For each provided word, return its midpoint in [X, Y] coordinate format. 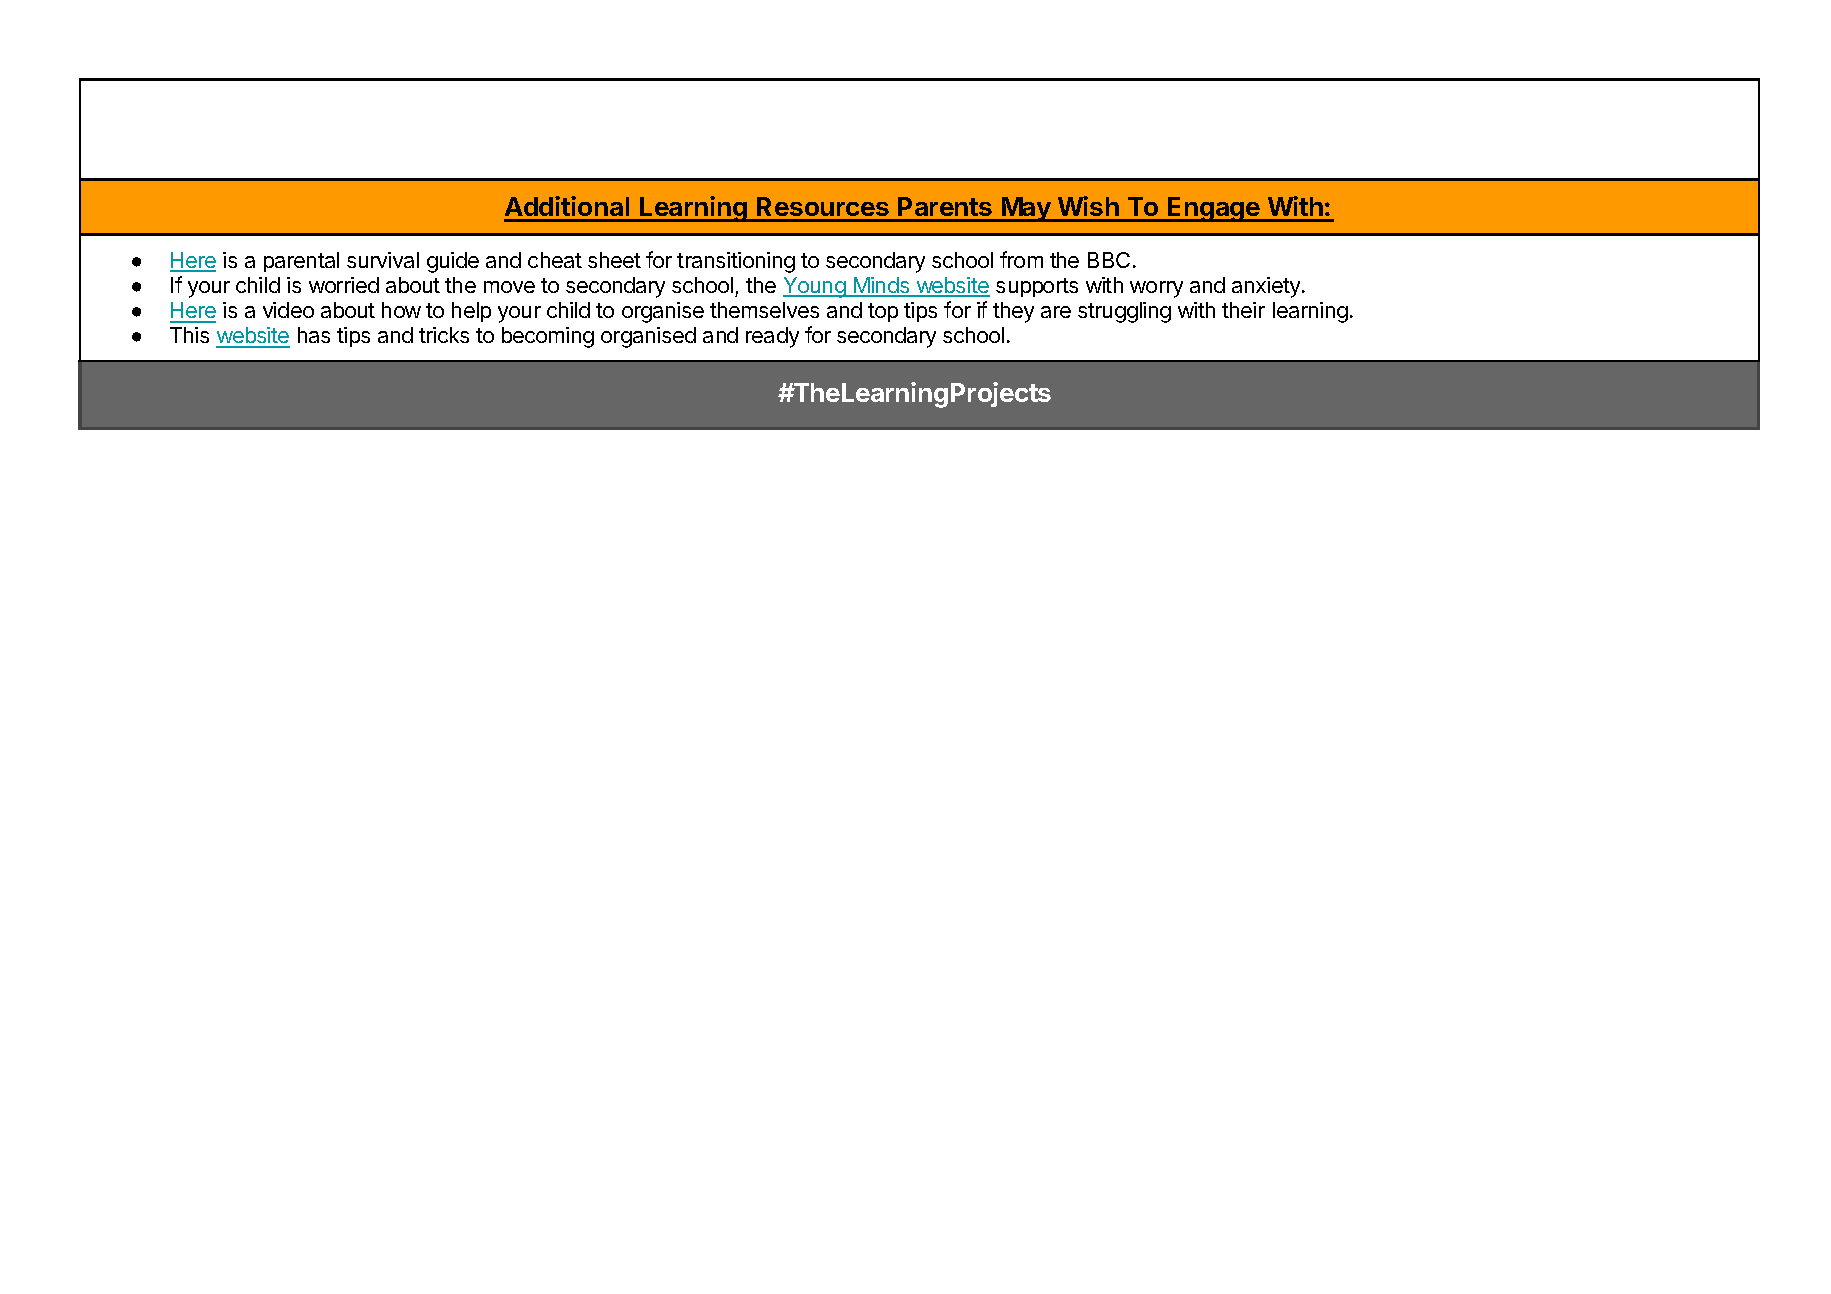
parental [301, 262]
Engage [1214, 209]
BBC [1109, 260]
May [1026, 209]
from [1021, 259]
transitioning [736, 262]
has [314, 335]
